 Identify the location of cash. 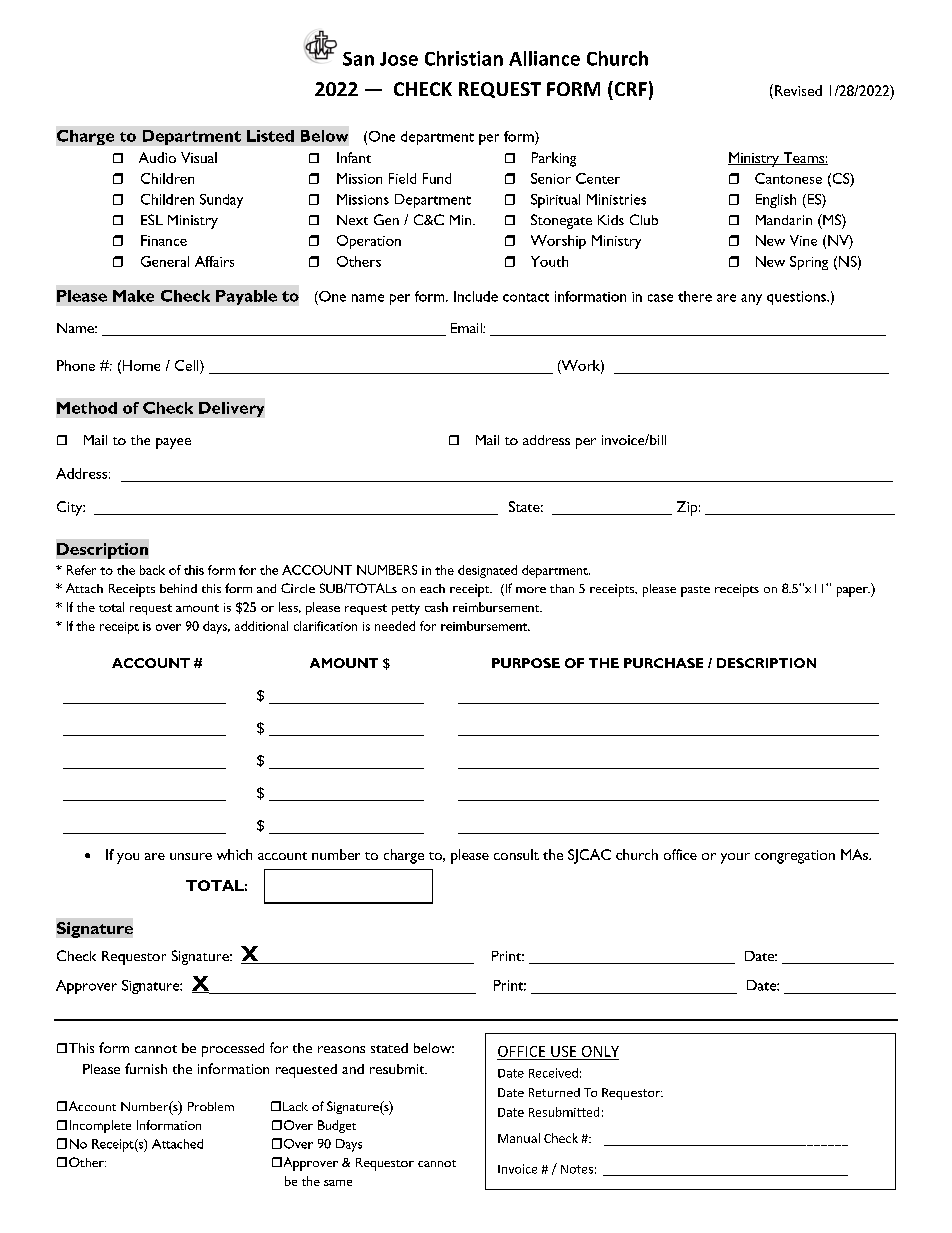
(436, 607).
